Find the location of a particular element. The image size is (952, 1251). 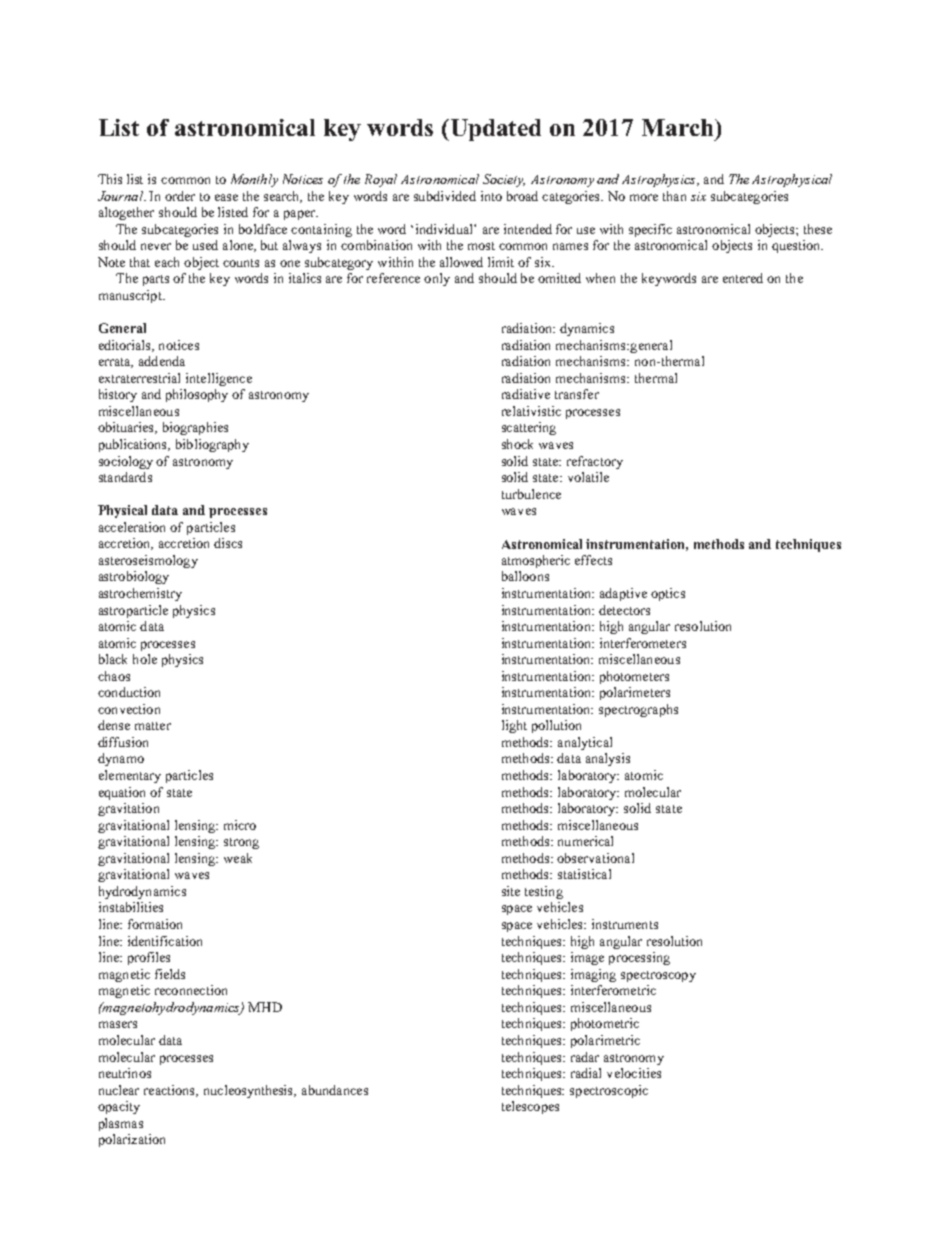

abundances is located at coordinates (335, 1090).
